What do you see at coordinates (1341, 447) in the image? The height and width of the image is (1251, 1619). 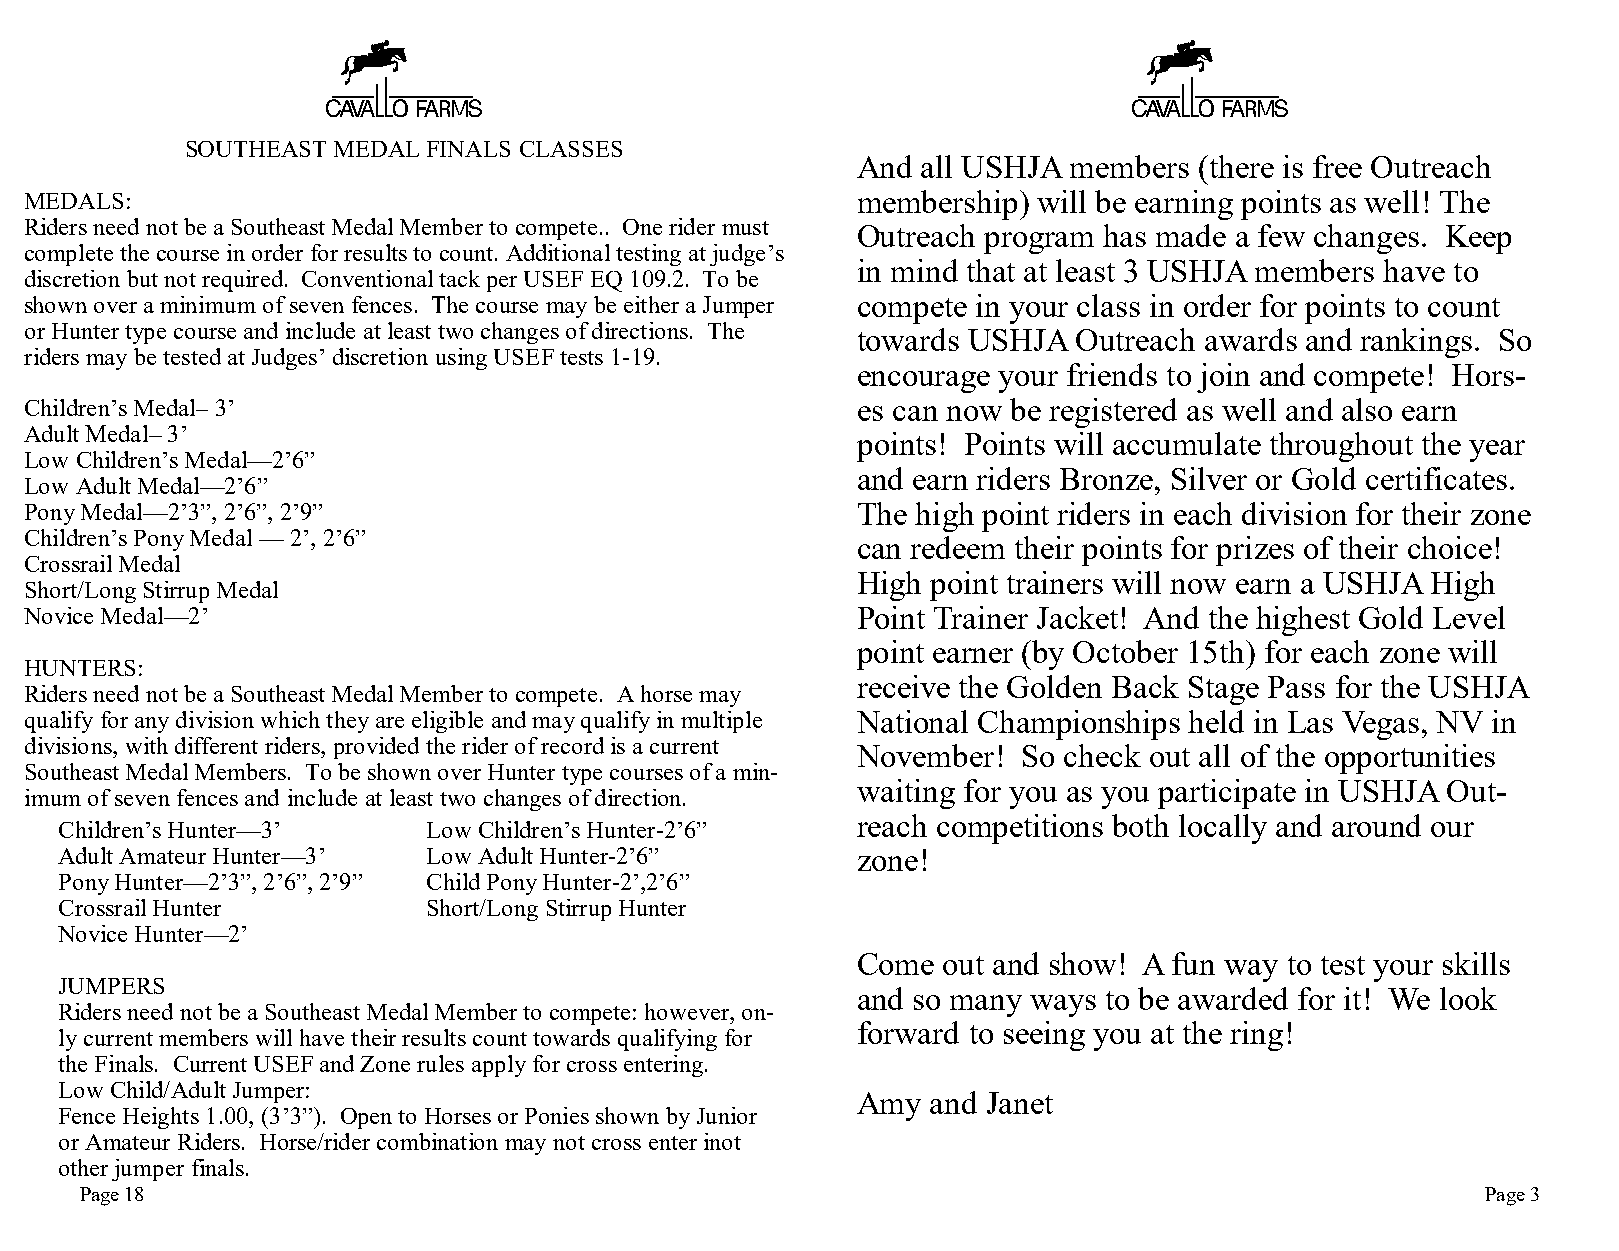 I see `throughout` at bounding box center [1341, 447].
